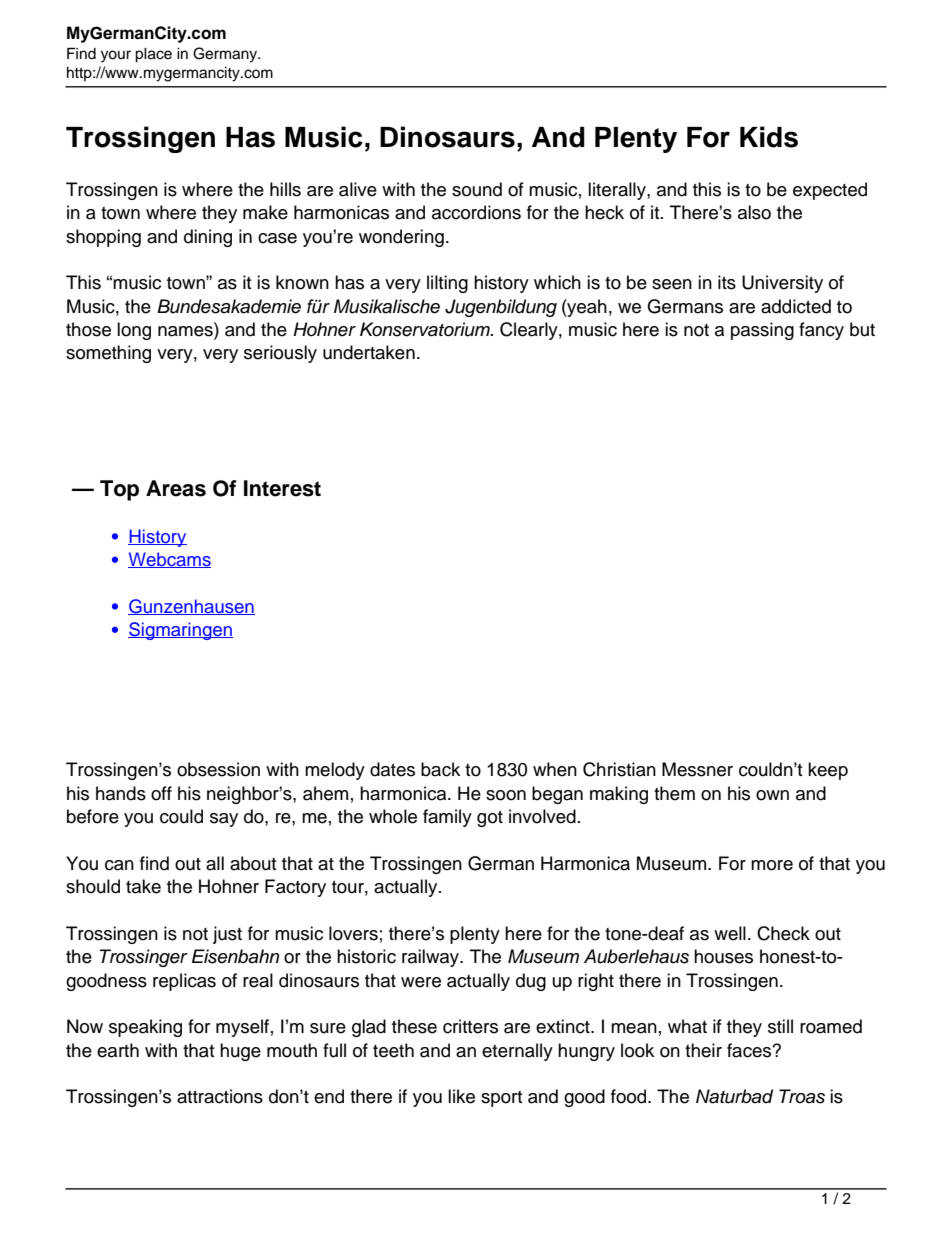 The height and width of the screenshot is (1233, 952). What do you see at coordinates (461, 1096) in the screenshot?
I see `like` at bounding box center [461, 1096].
